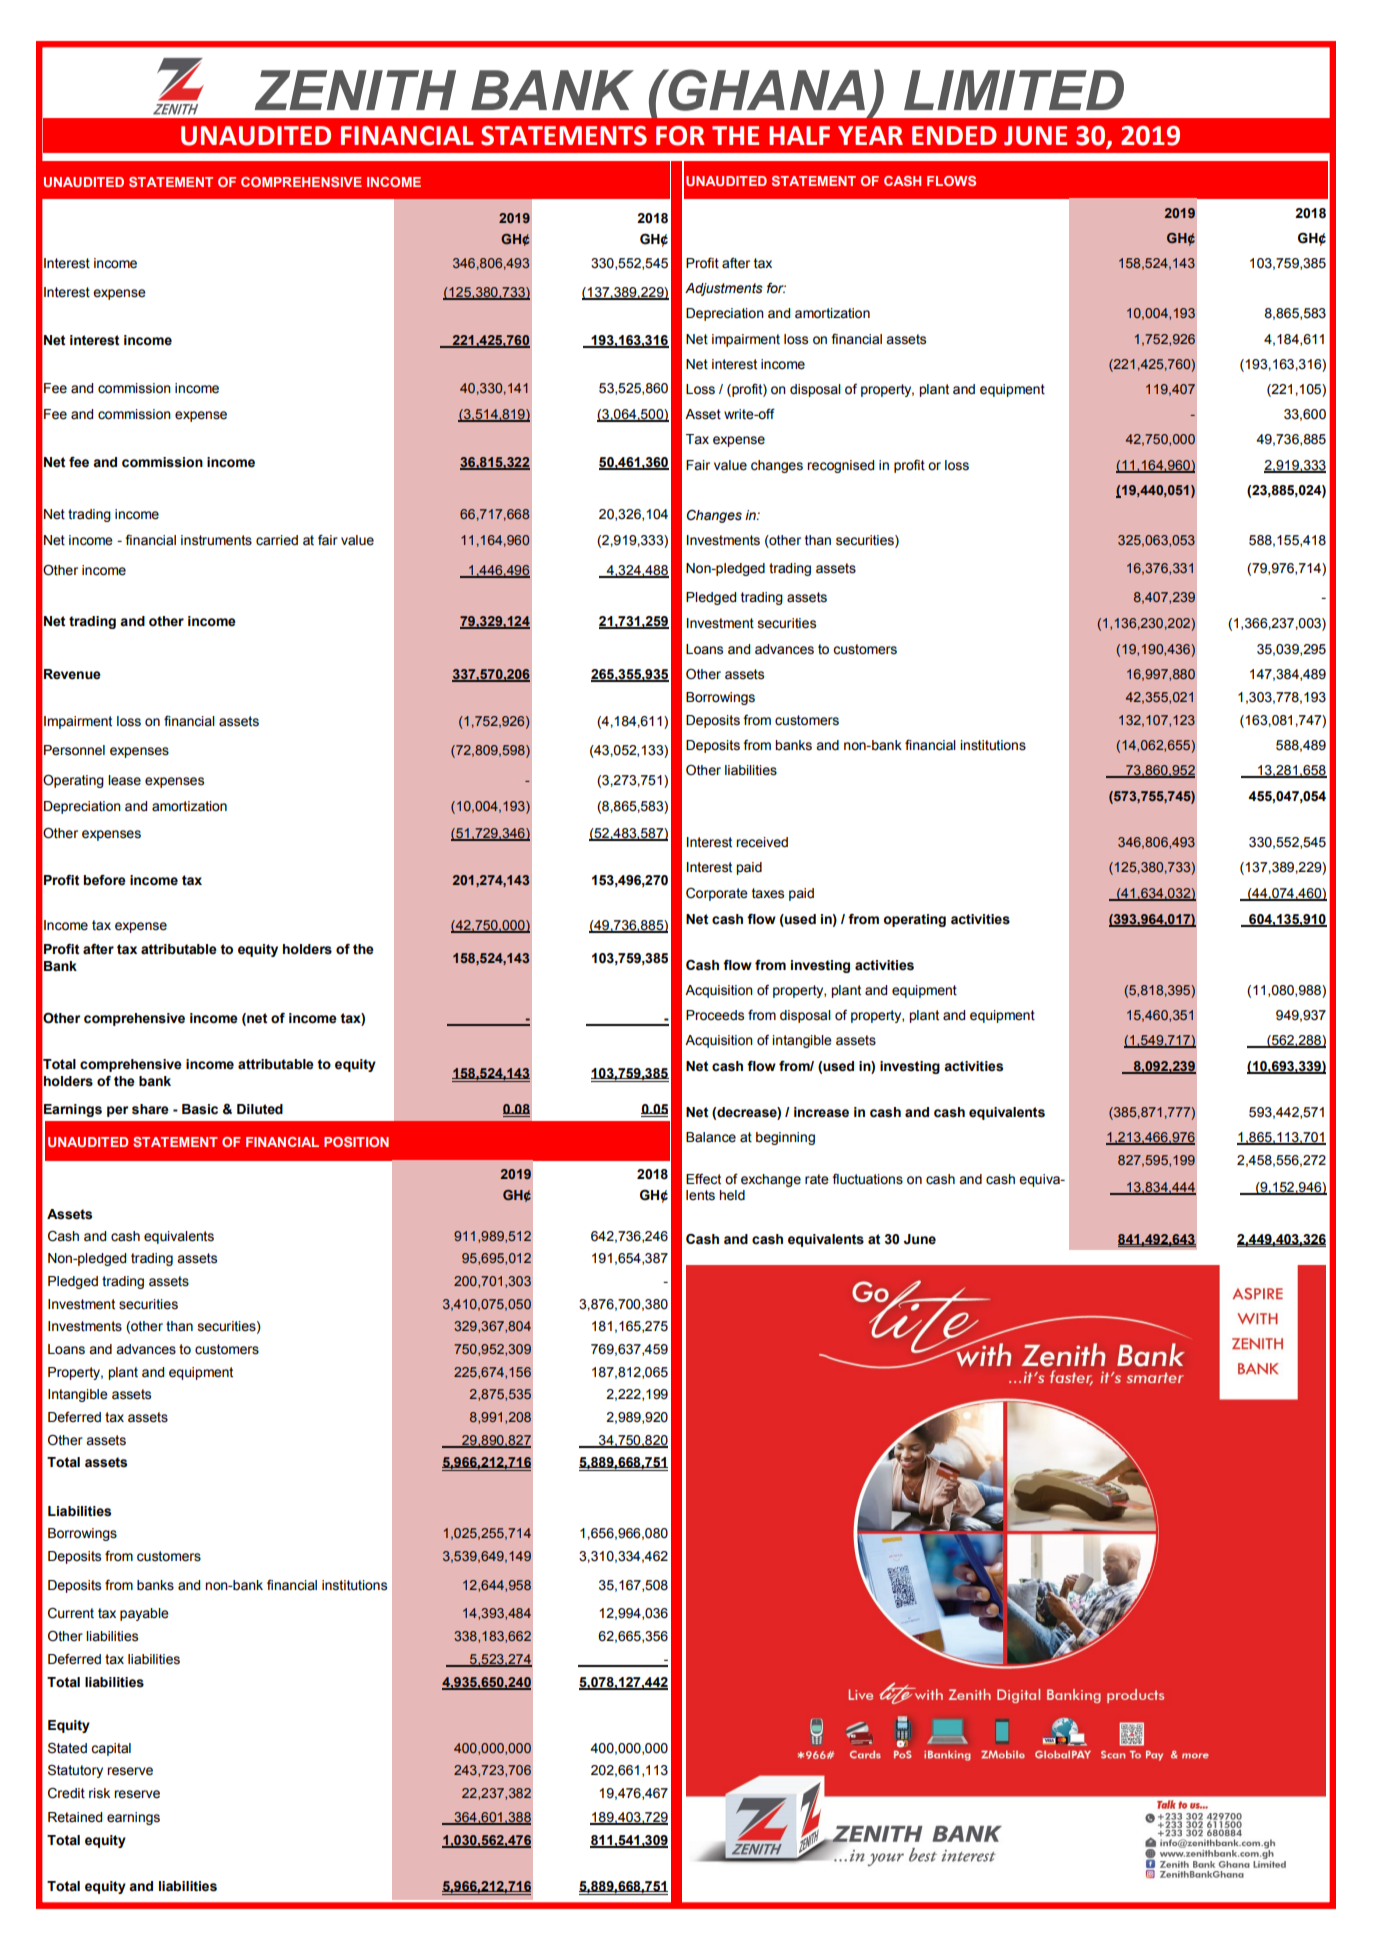 This screenshot has width=1379, height=1950. Describe the element at coordinates (124, 780) in the screenshot. I see `lease` at that location.
